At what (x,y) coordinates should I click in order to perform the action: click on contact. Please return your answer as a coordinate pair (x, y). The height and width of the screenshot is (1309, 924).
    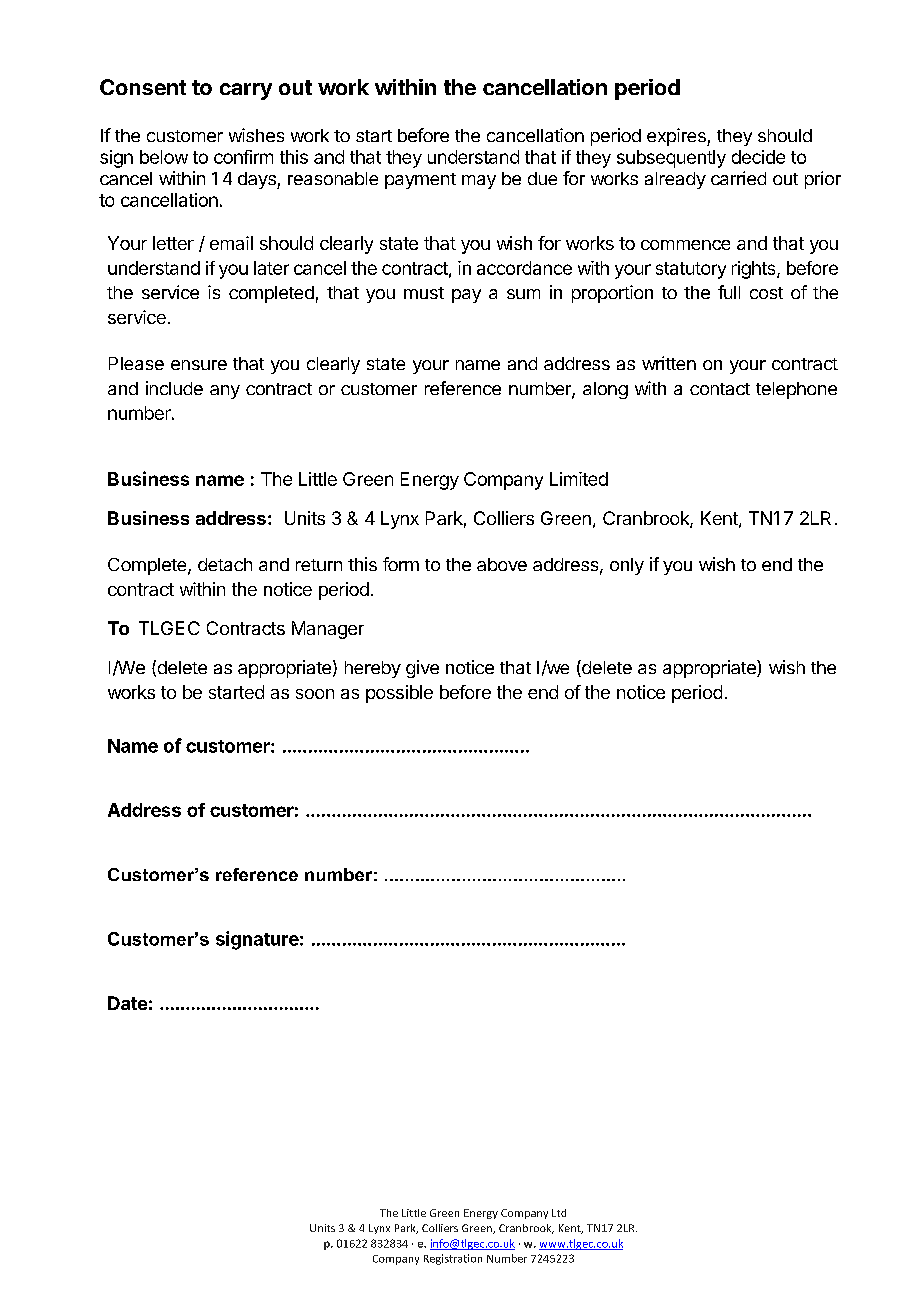
    Looking at the image, I should click on (720, 389).
